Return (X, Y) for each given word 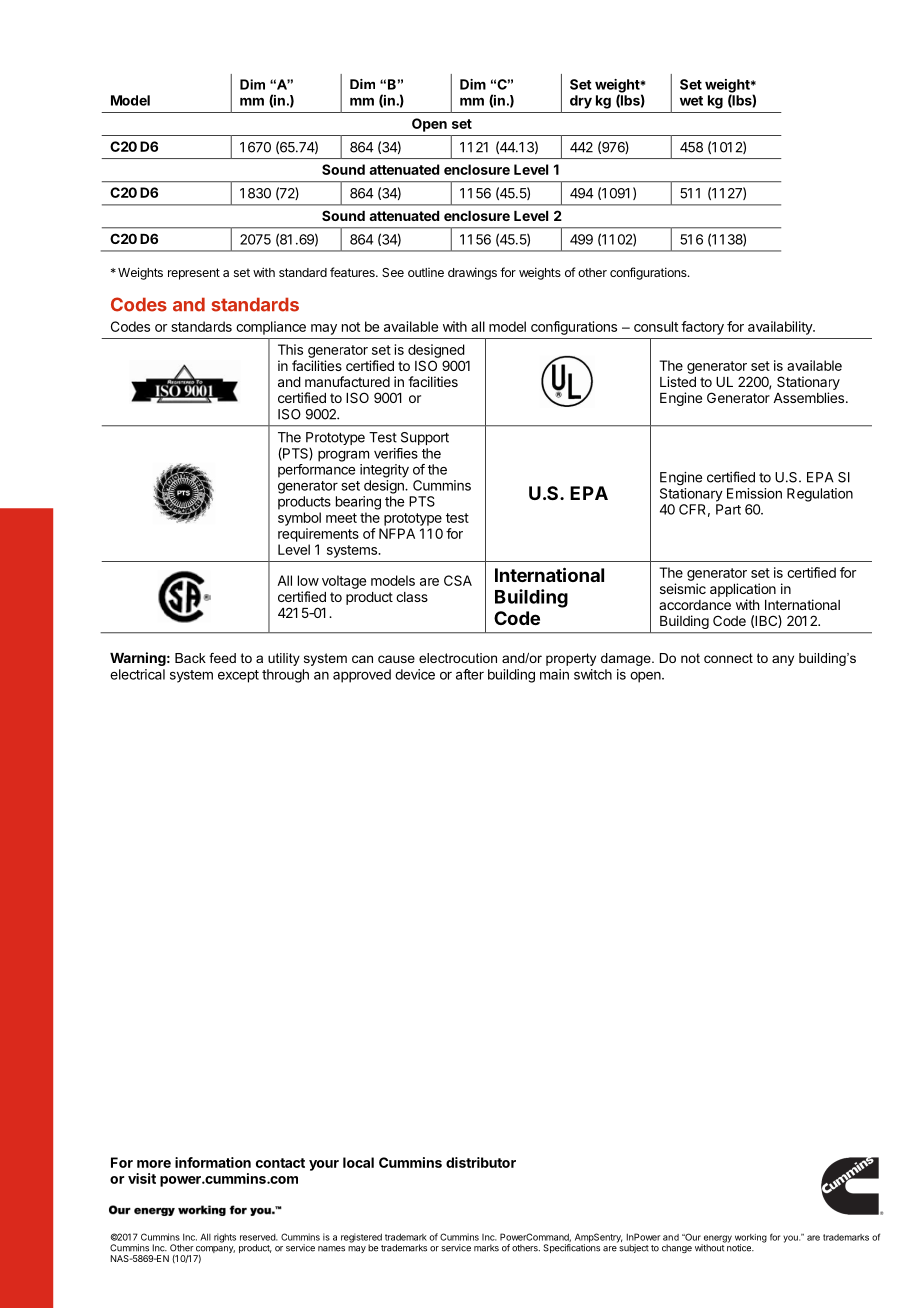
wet (691, 101)
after (470, 674)
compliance (271, 328)
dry (581, 102)
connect (728, 658)
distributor (481, 1162)
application (743, 590)
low (308, 580)
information (213, 1162)
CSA (458, 580)
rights (225, 1238)
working (751, 1239)
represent (194, 274)
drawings (472, 273)
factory (702, 328)
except (238, 676)
